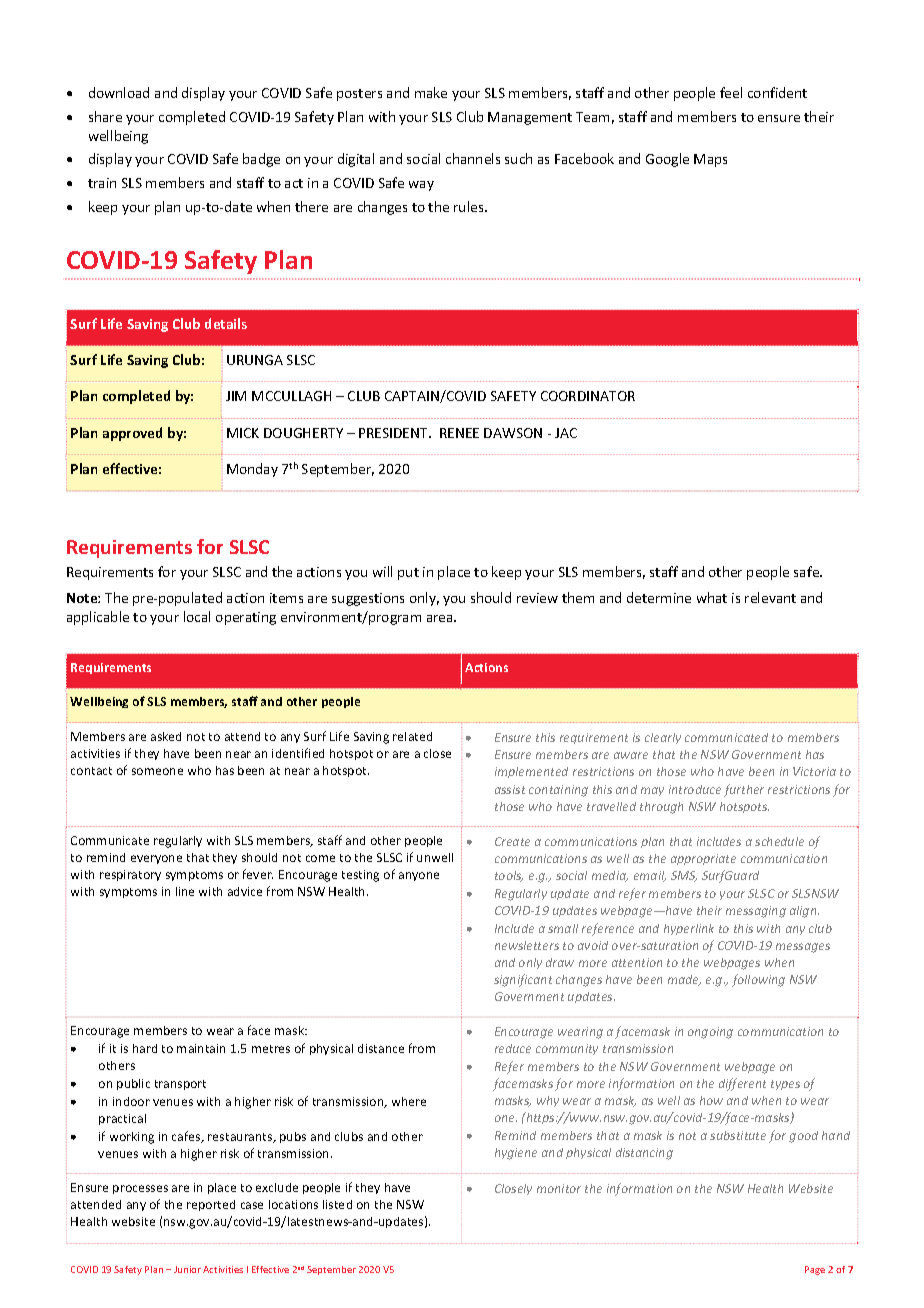  I want to click on relevant, so click(770, 597).
